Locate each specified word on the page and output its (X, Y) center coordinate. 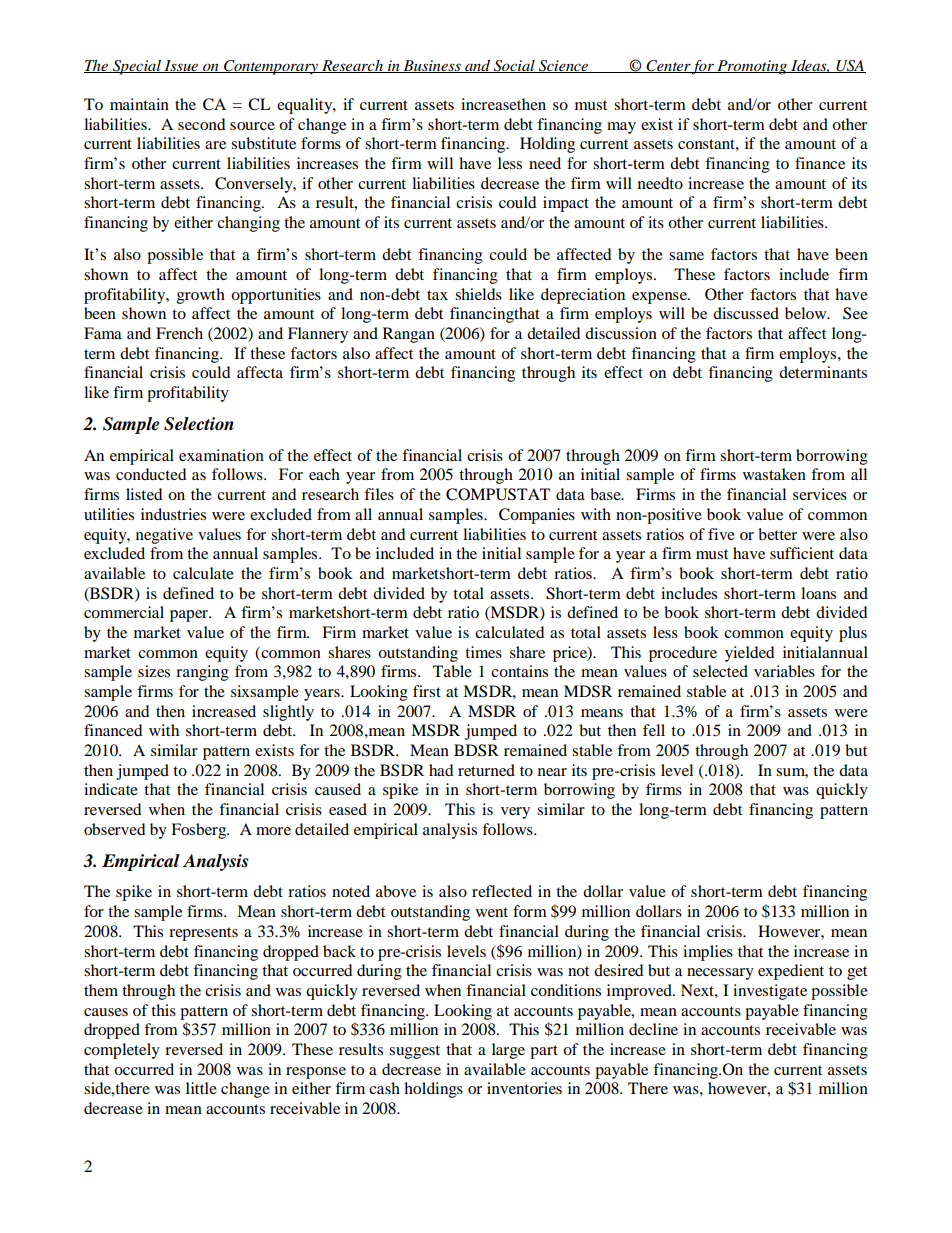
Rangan (409, 335)
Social (514, 66)
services (820, 494)
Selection (199, 424)
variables (784, 671)
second (201, 124)
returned (486, 770)
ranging (202, 673)
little (201, 1088)
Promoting (752, 67)
